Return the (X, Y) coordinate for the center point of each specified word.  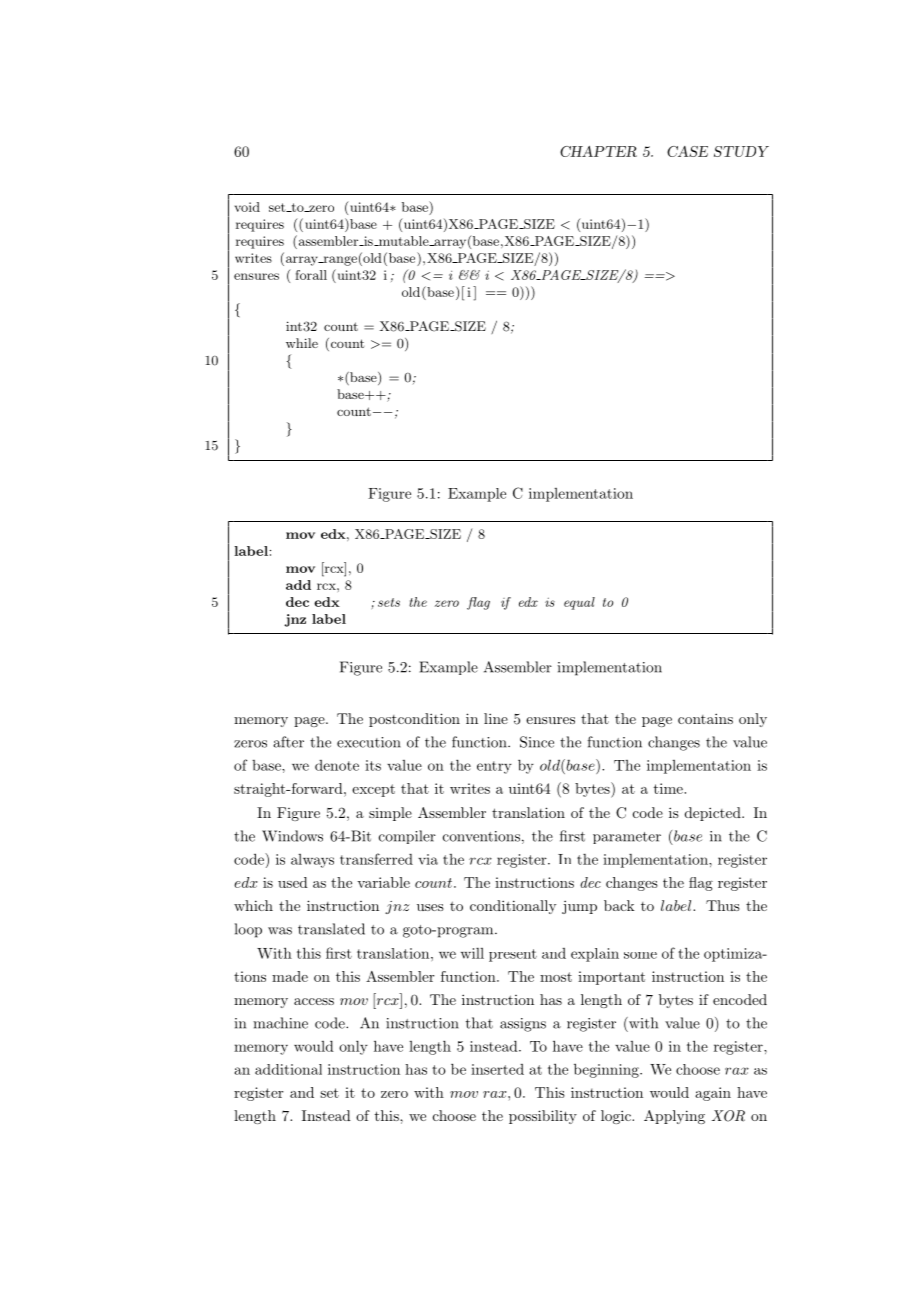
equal (579, 603)
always (312, 861)
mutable (403, 241)
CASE (687, 151)
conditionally (513, 907)
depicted (714, 814)
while (302, 343)
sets (389, 602)
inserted (497, 1069)
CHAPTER (598, 151)
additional (288, 1069)
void (247, 207)
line (496, 718)
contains (705, 718)
